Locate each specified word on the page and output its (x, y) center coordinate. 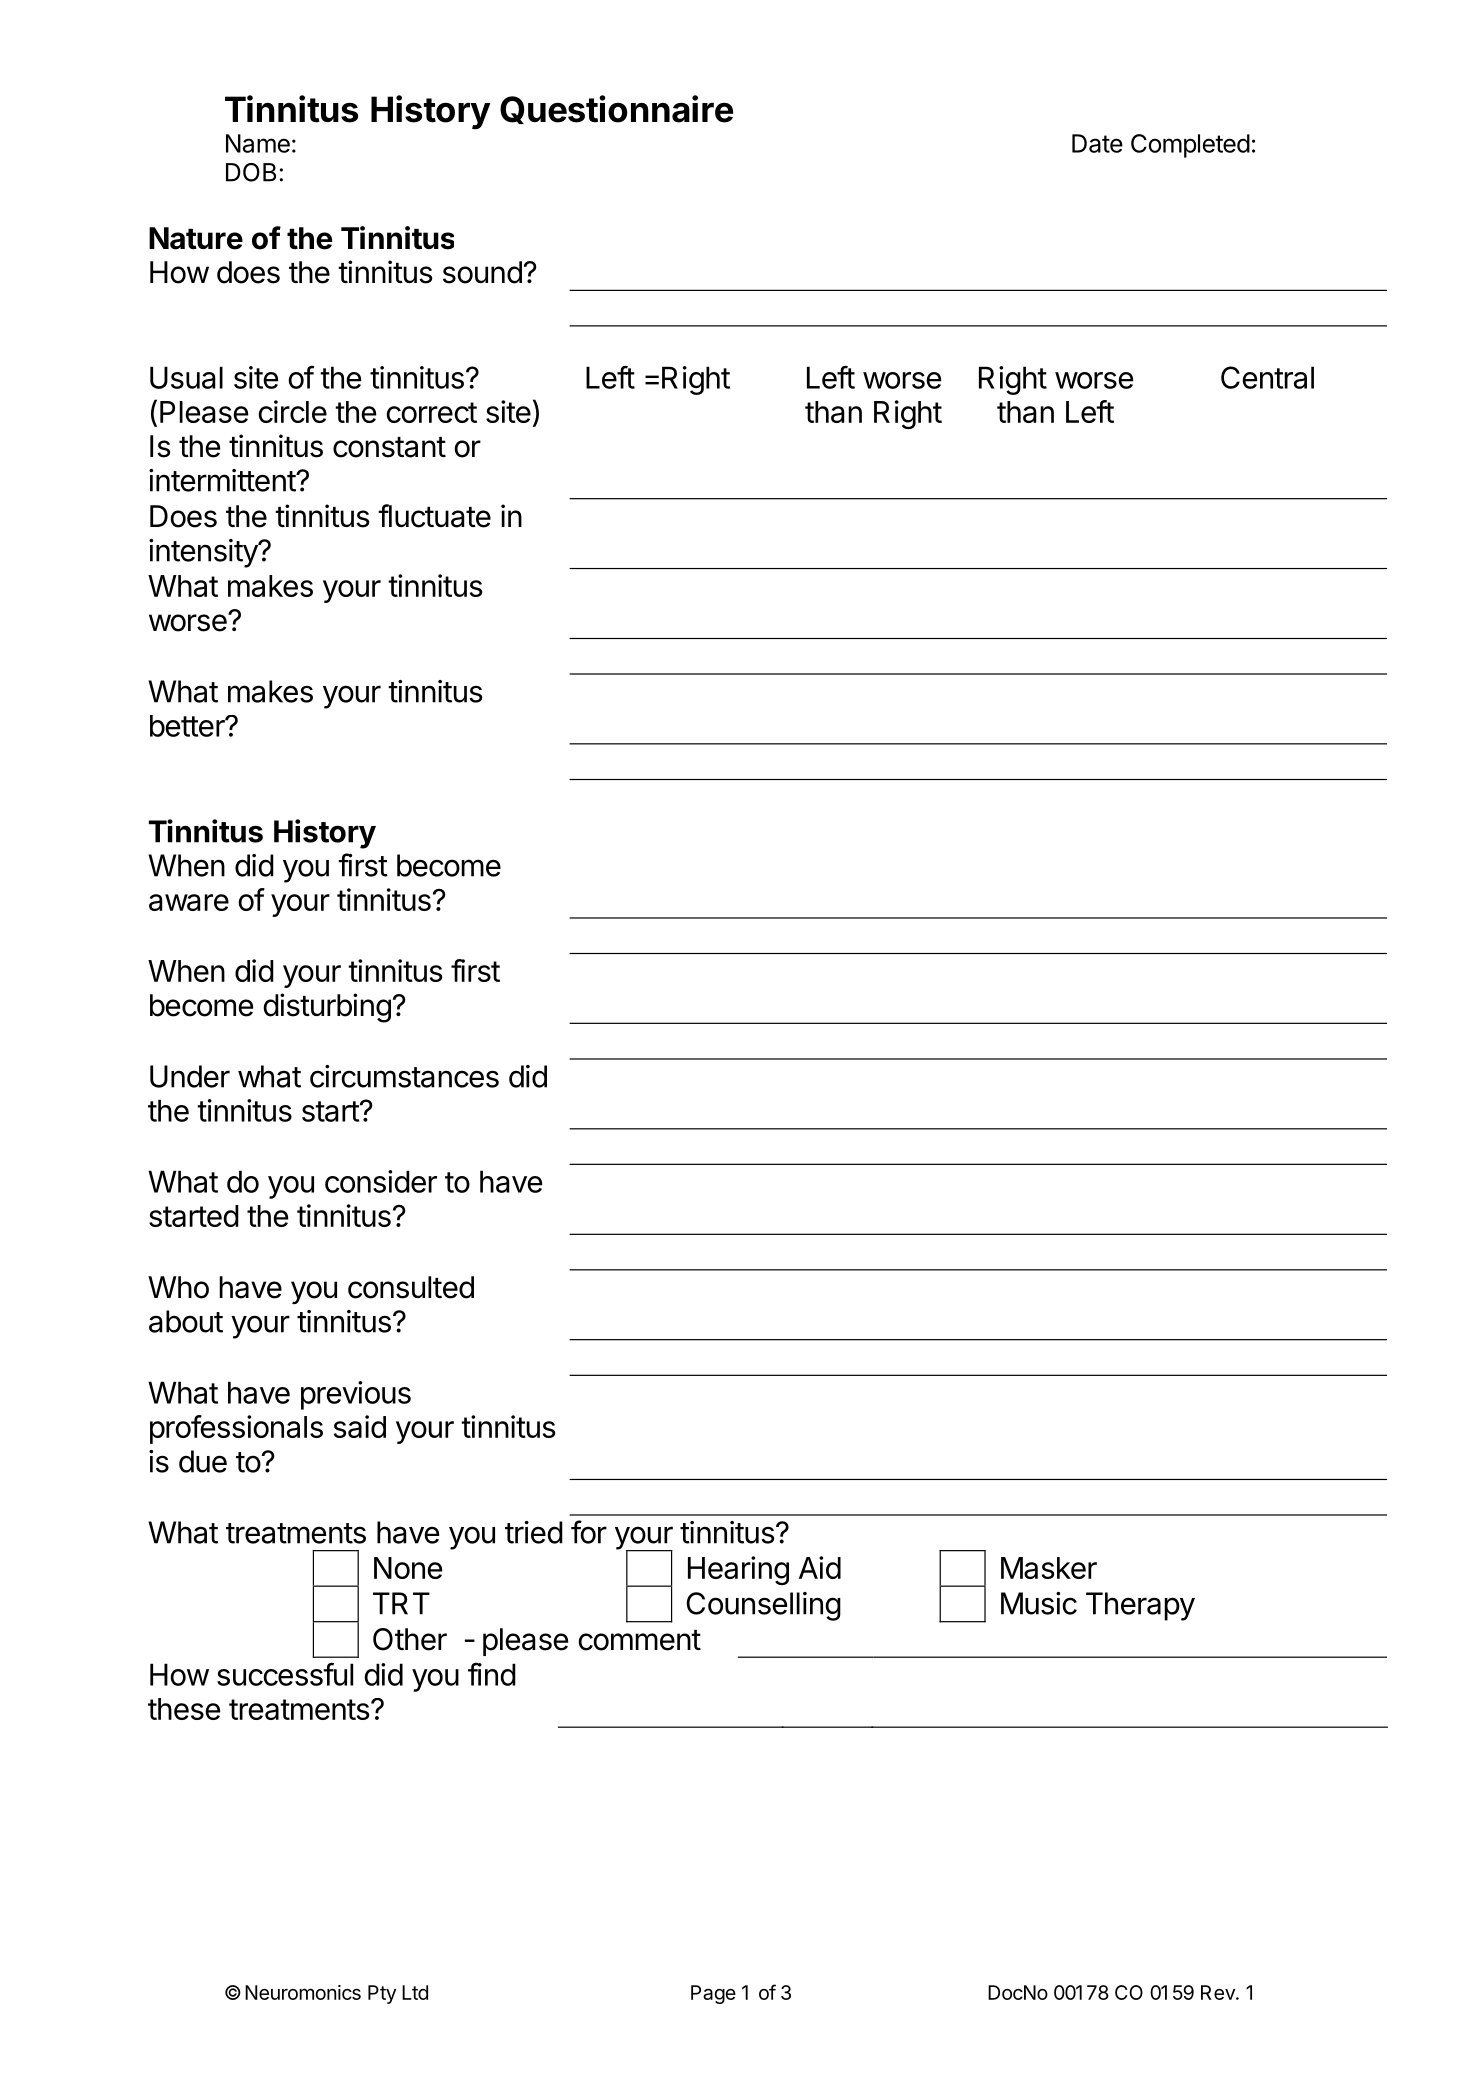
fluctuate (434, 516)
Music (1039, 1603)
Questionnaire (616, 109)
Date (1097, 143)
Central (1267, 377)
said (360, 1426)
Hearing (738, 1570)
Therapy (1140, 1606)
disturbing (327, 1008)
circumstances (404, 1076)
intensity (204, 553)
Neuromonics (303, 1992)
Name (258, 143)
